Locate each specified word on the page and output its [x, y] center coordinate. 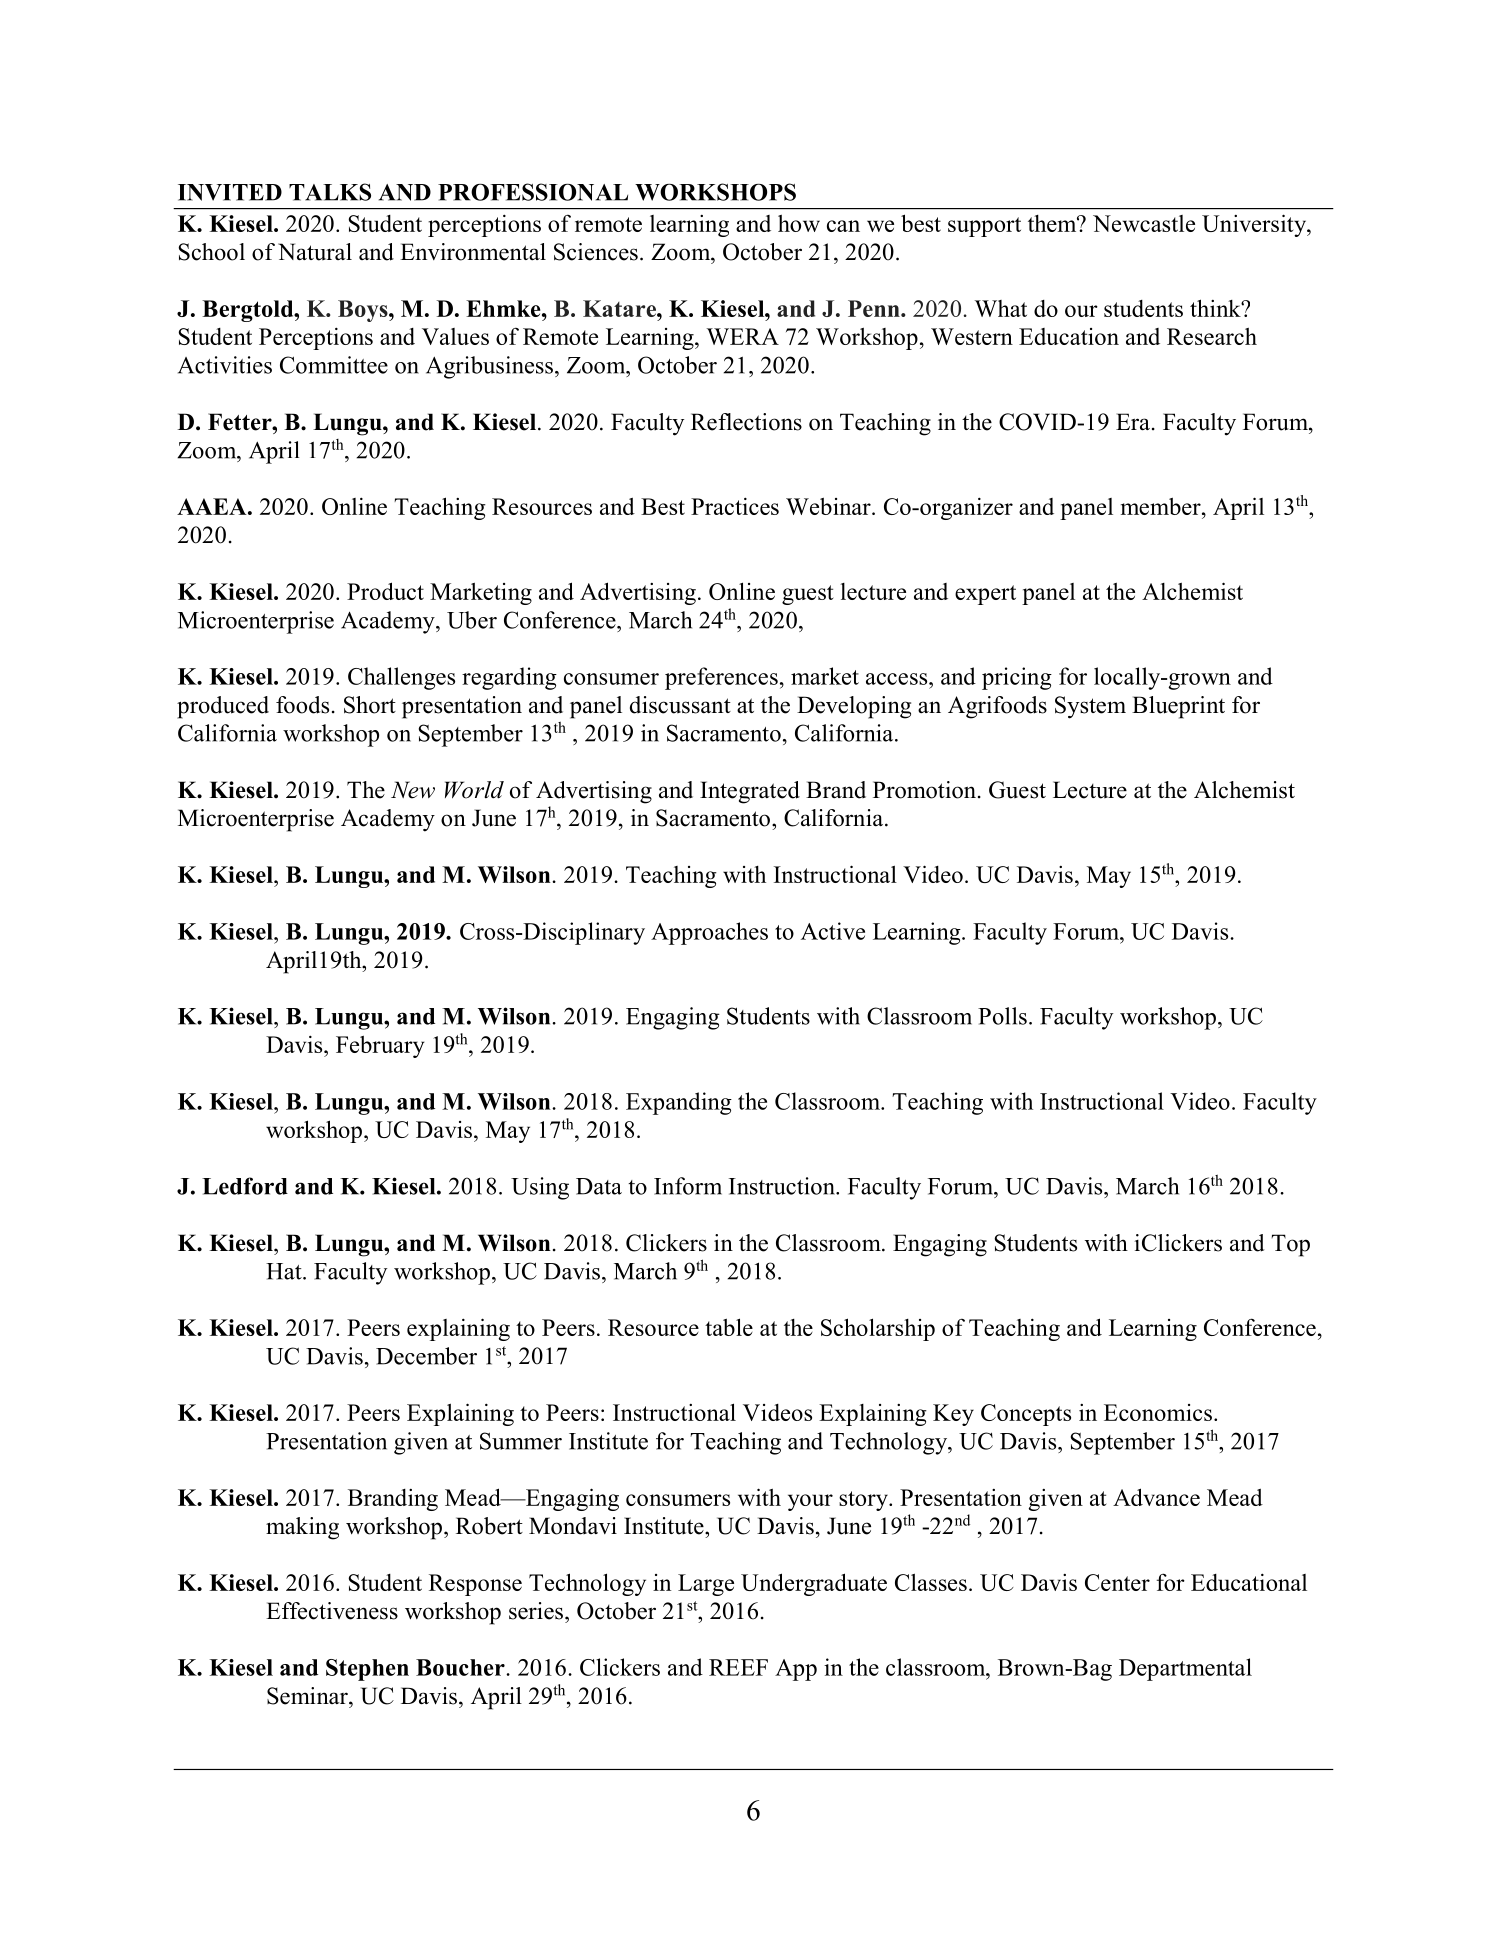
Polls [1002, 1016]
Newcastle [1144, 223]
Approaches [709, 933]
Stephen [367, 1670]
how [799, 223]
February [380, 1046]
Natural [315, 252]
